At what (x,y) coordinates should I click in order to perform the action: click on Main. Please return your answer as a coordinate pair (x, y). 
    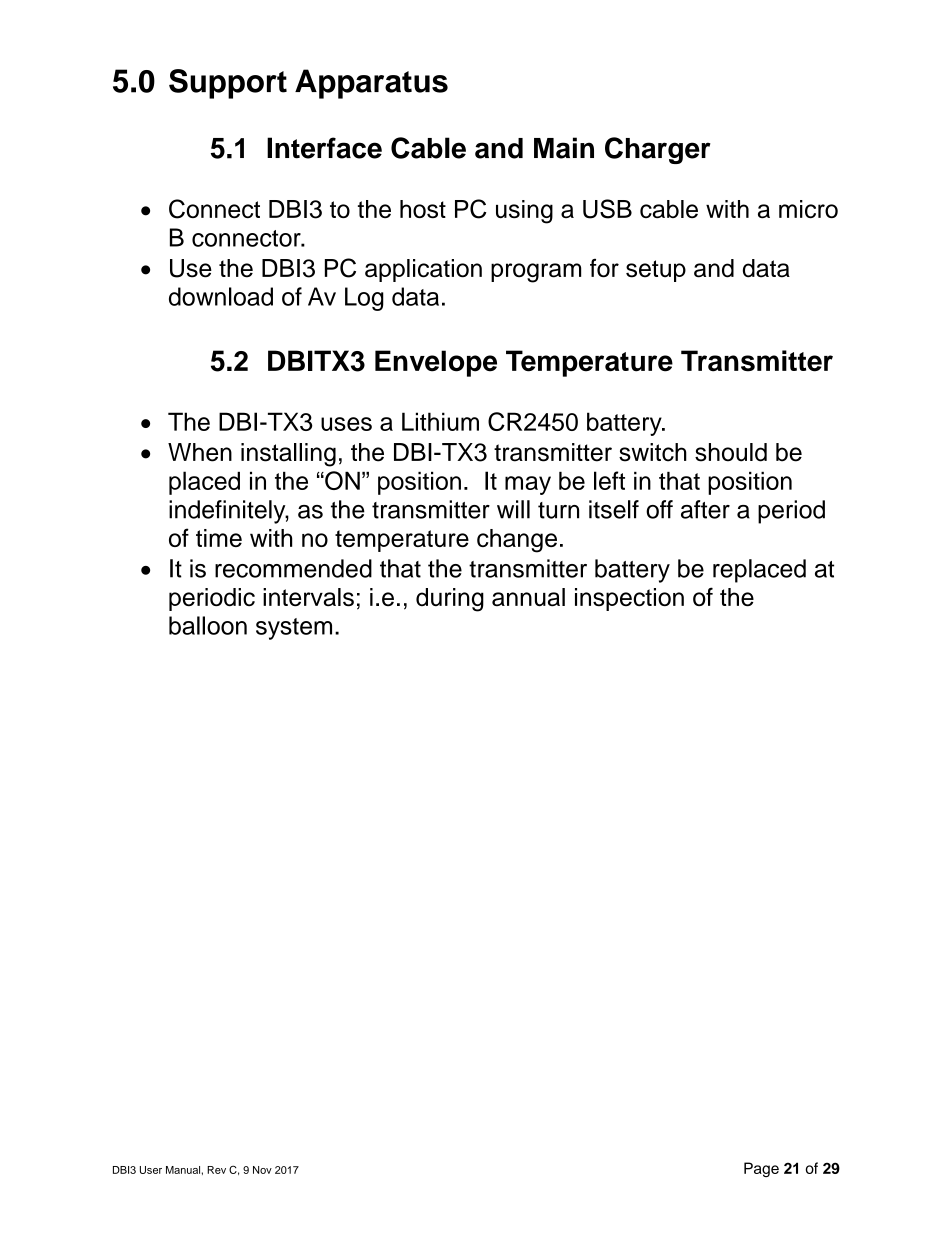
    Looking at the image, I should click on (564, 148).
